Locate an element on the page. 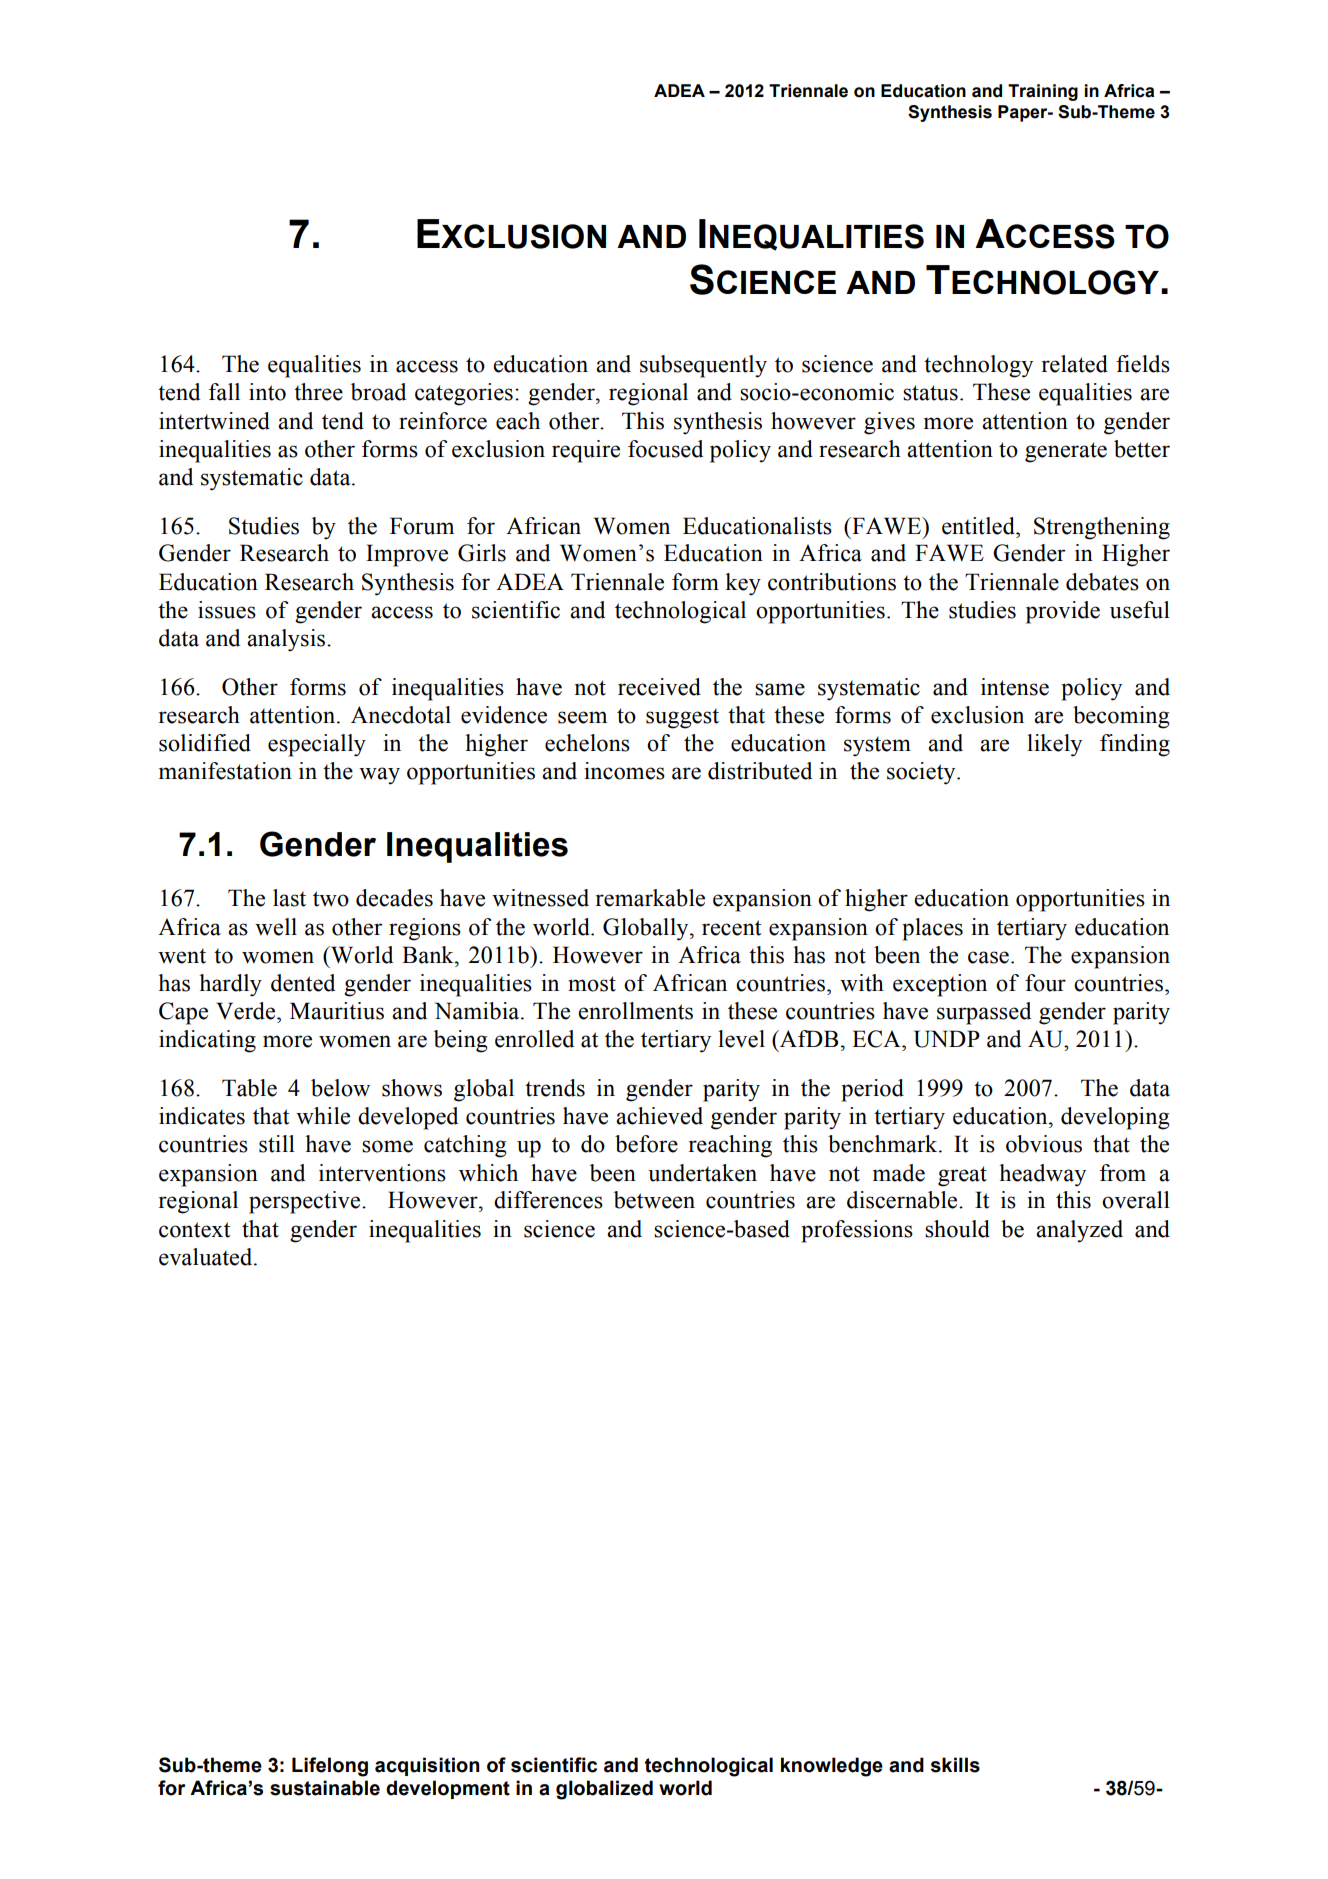 This image has height=1879, width=1328. especially is located at coordinates (317, 745).
